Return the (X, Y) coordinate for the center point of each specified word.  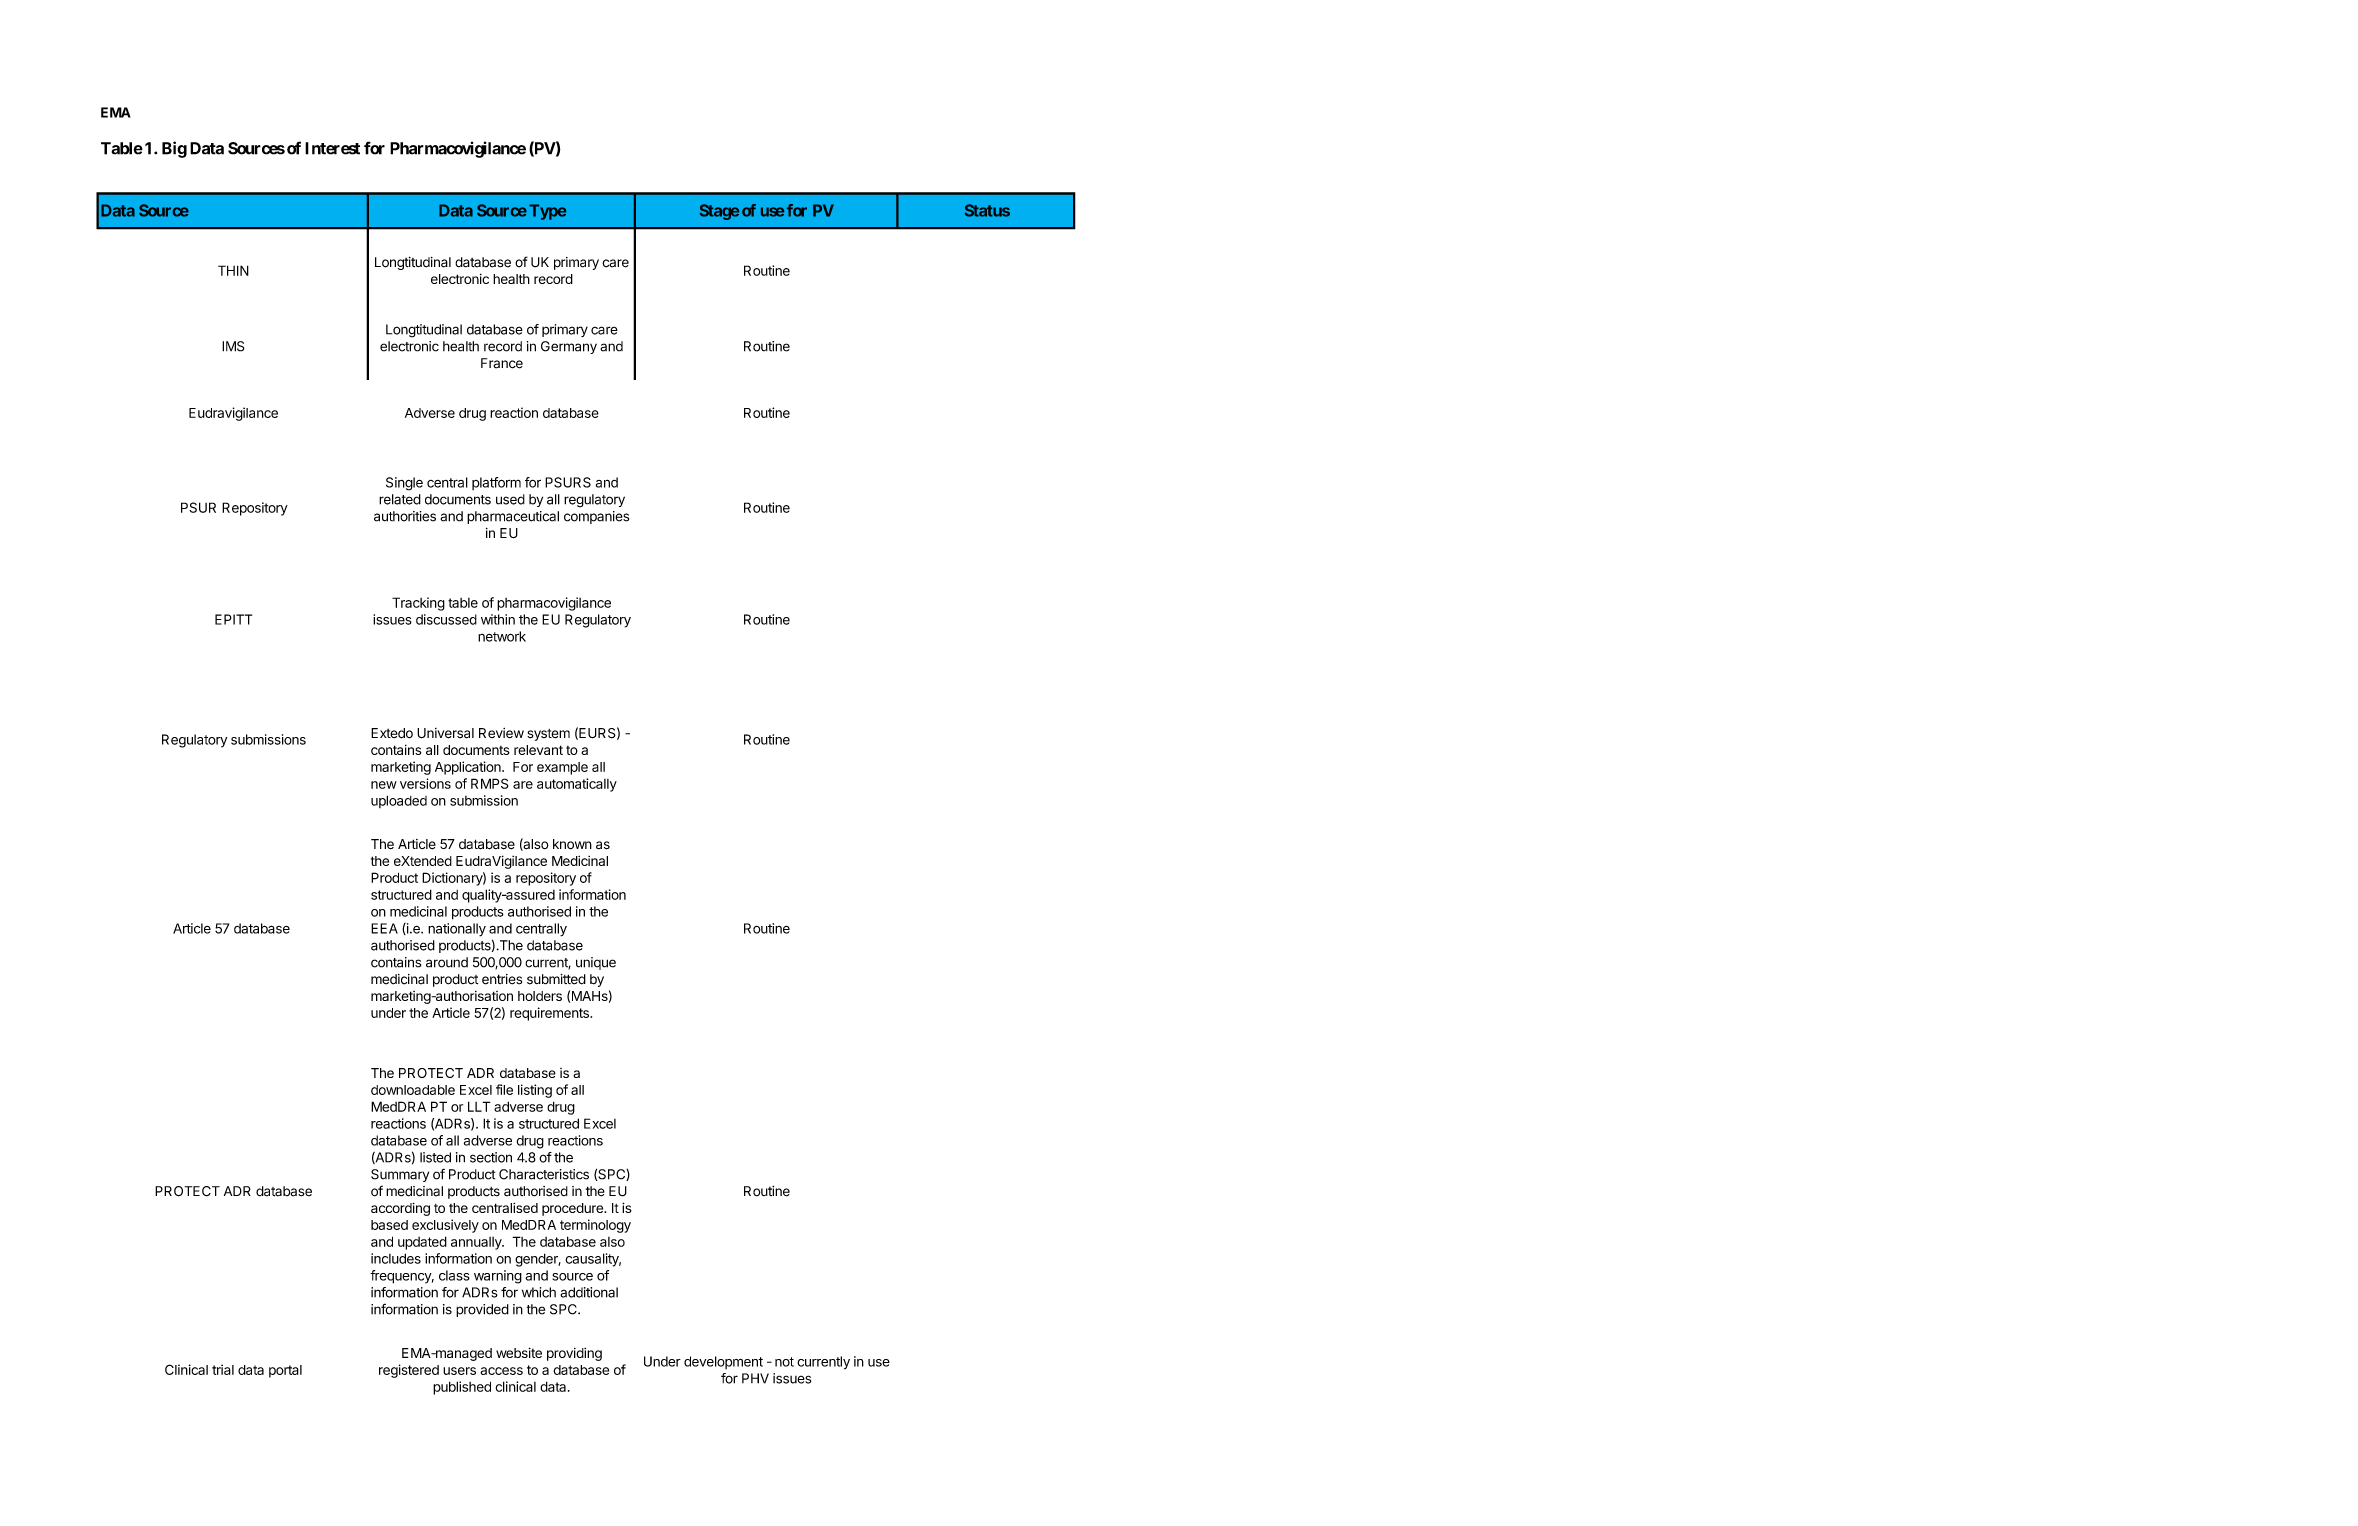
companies (596, 517)
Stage (719, 212)
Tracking (418, 604)
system (548, 735)
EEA (384, 928)
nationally (457, 930)
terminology (595, 1226)
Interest (332, 148)
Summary (400, 1175)
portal (285, 1371)
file (504, 1089)
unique (596, 963)
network (502, 636)
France (502, 363)
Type (547, 212)
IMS (233, 346)
